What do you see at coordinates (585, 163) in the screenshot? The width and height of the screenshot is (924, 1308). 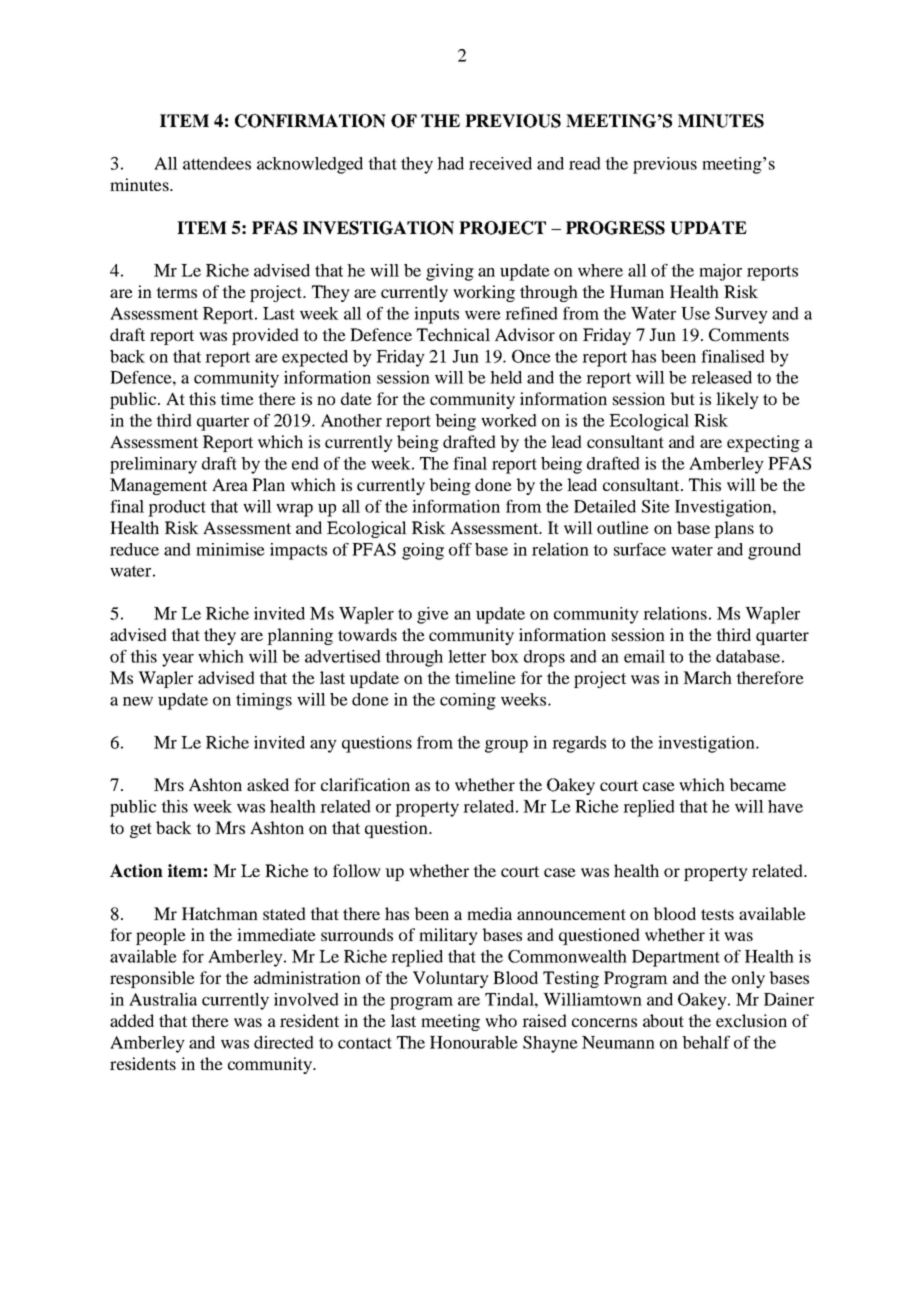 I see `read` at bounding box center [585, 163].
